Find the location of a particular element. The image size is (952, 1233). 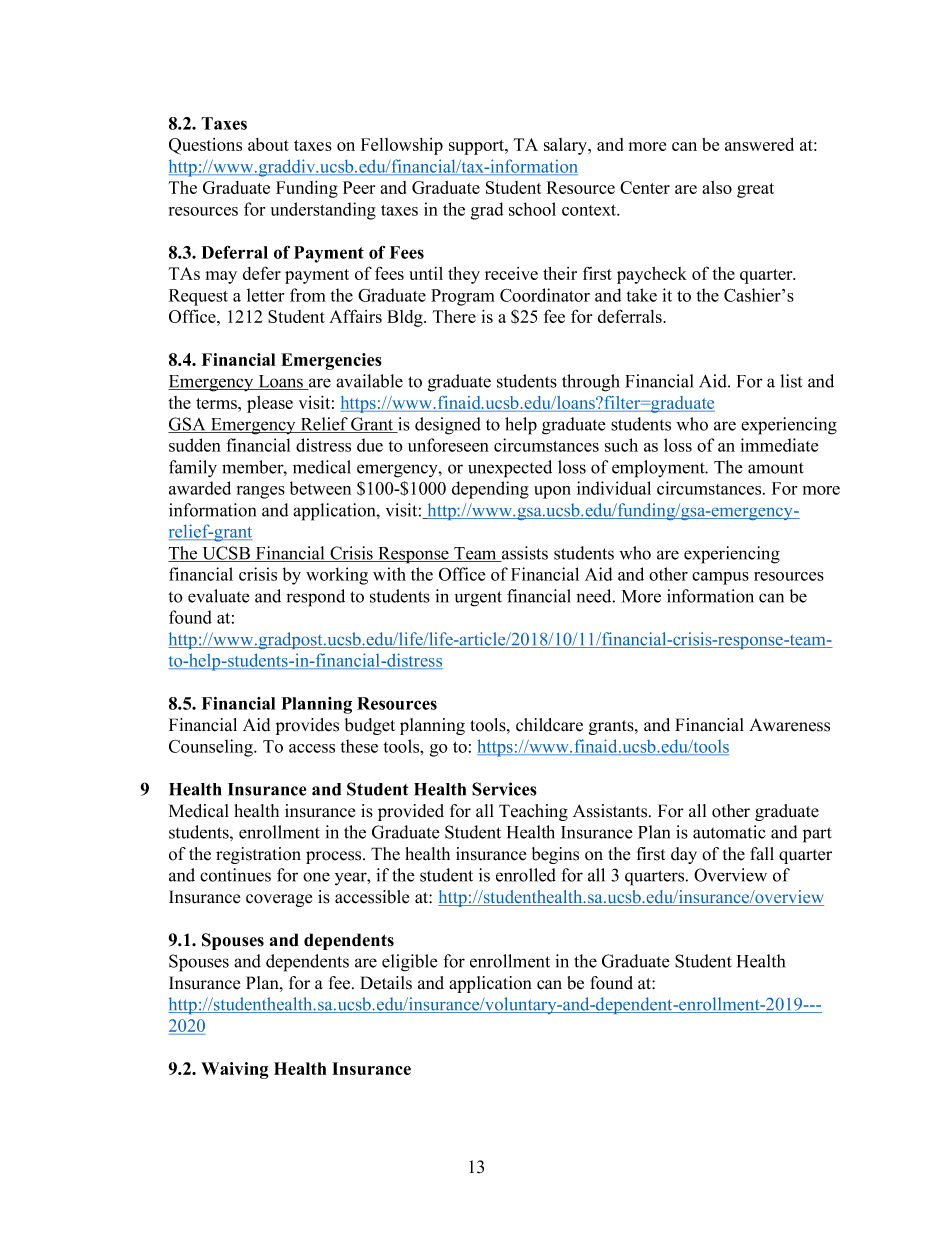

provides is located at coordinates (307, 726).
